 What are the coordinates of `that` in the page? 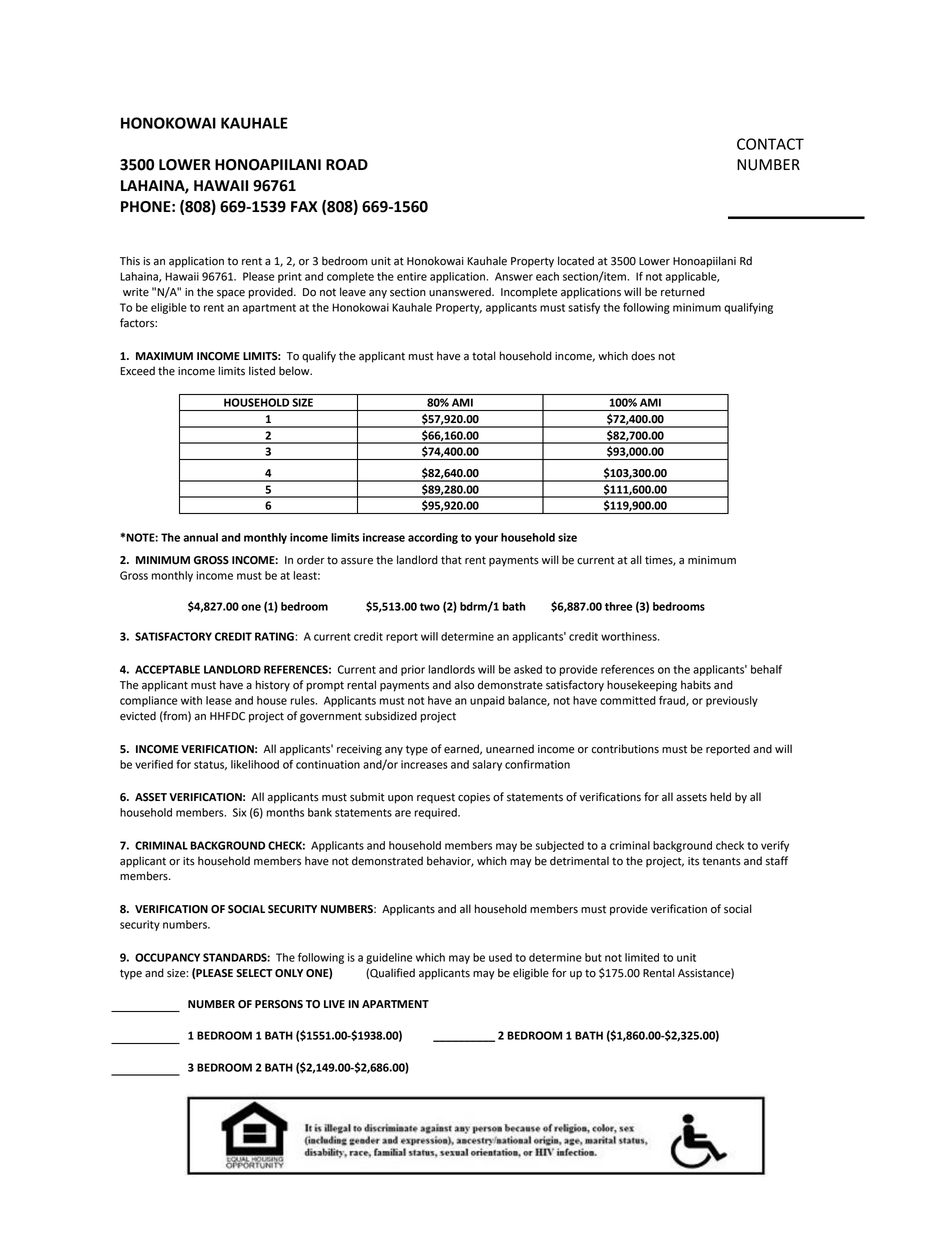 It's located at (451, 560).
